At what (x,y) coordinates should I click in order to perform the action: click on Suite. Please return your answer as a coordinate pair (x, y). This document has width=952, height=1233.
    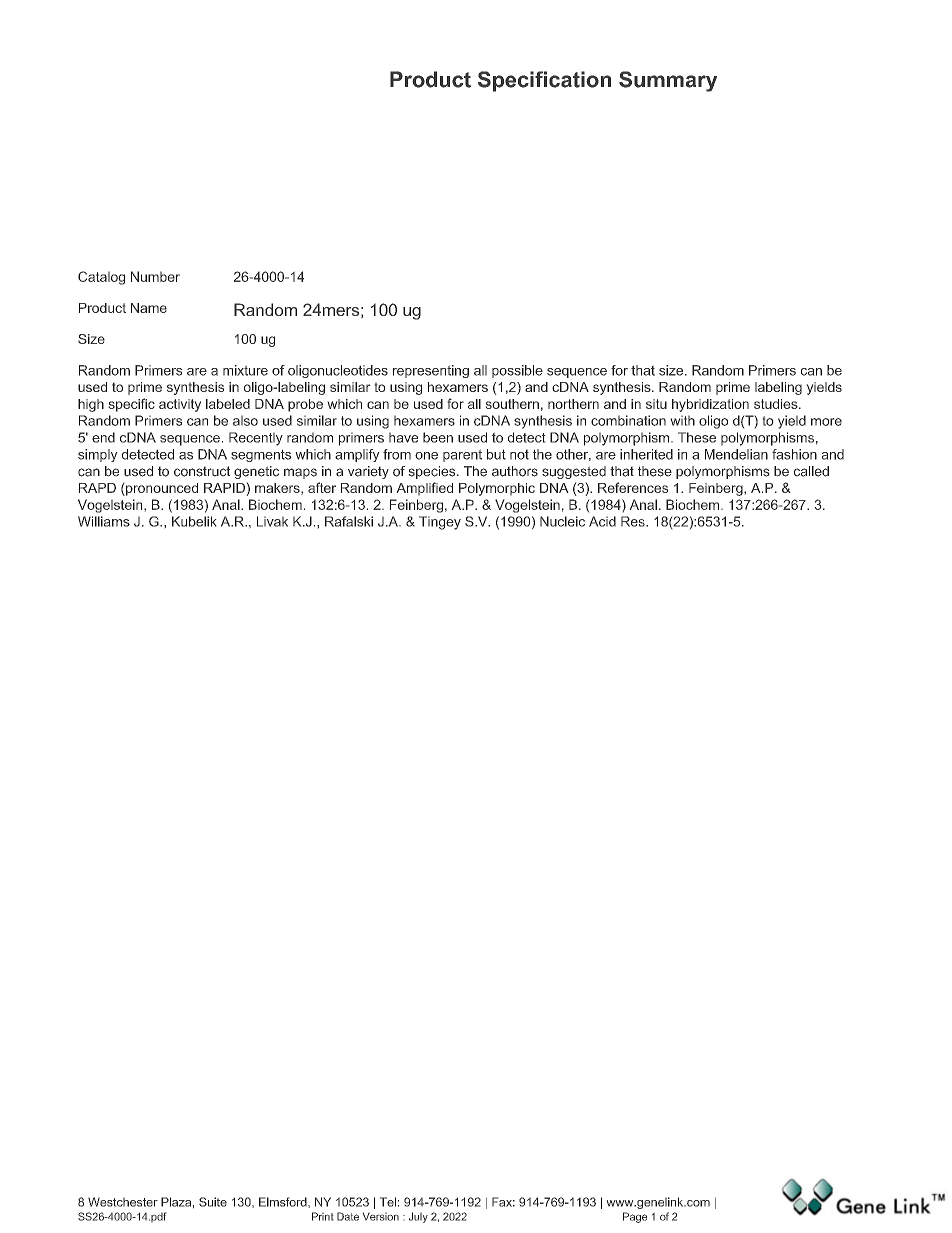
    Looking at the image, I should click on (213, 1202).
